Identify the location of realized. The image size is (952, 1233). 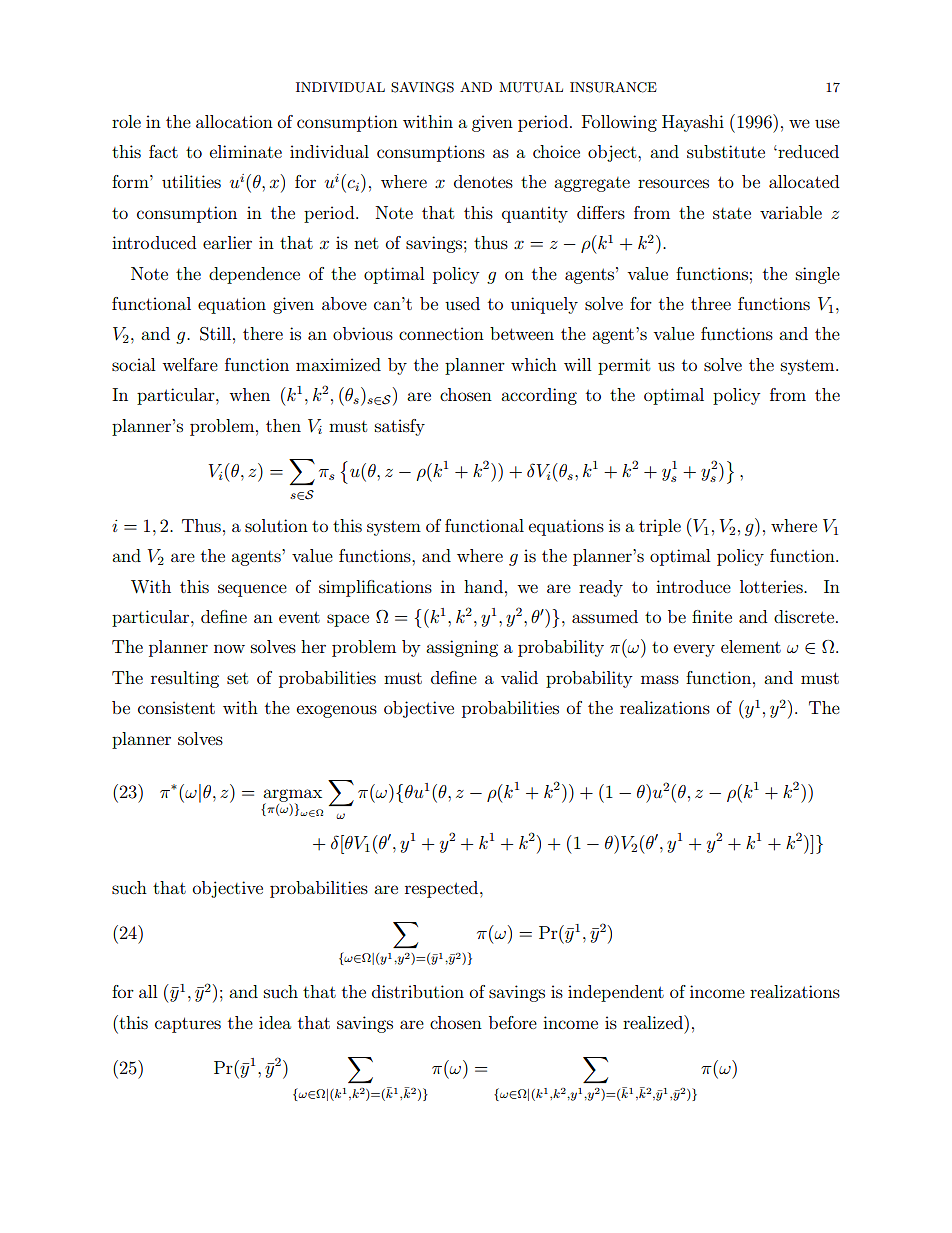
(654, 1022).
